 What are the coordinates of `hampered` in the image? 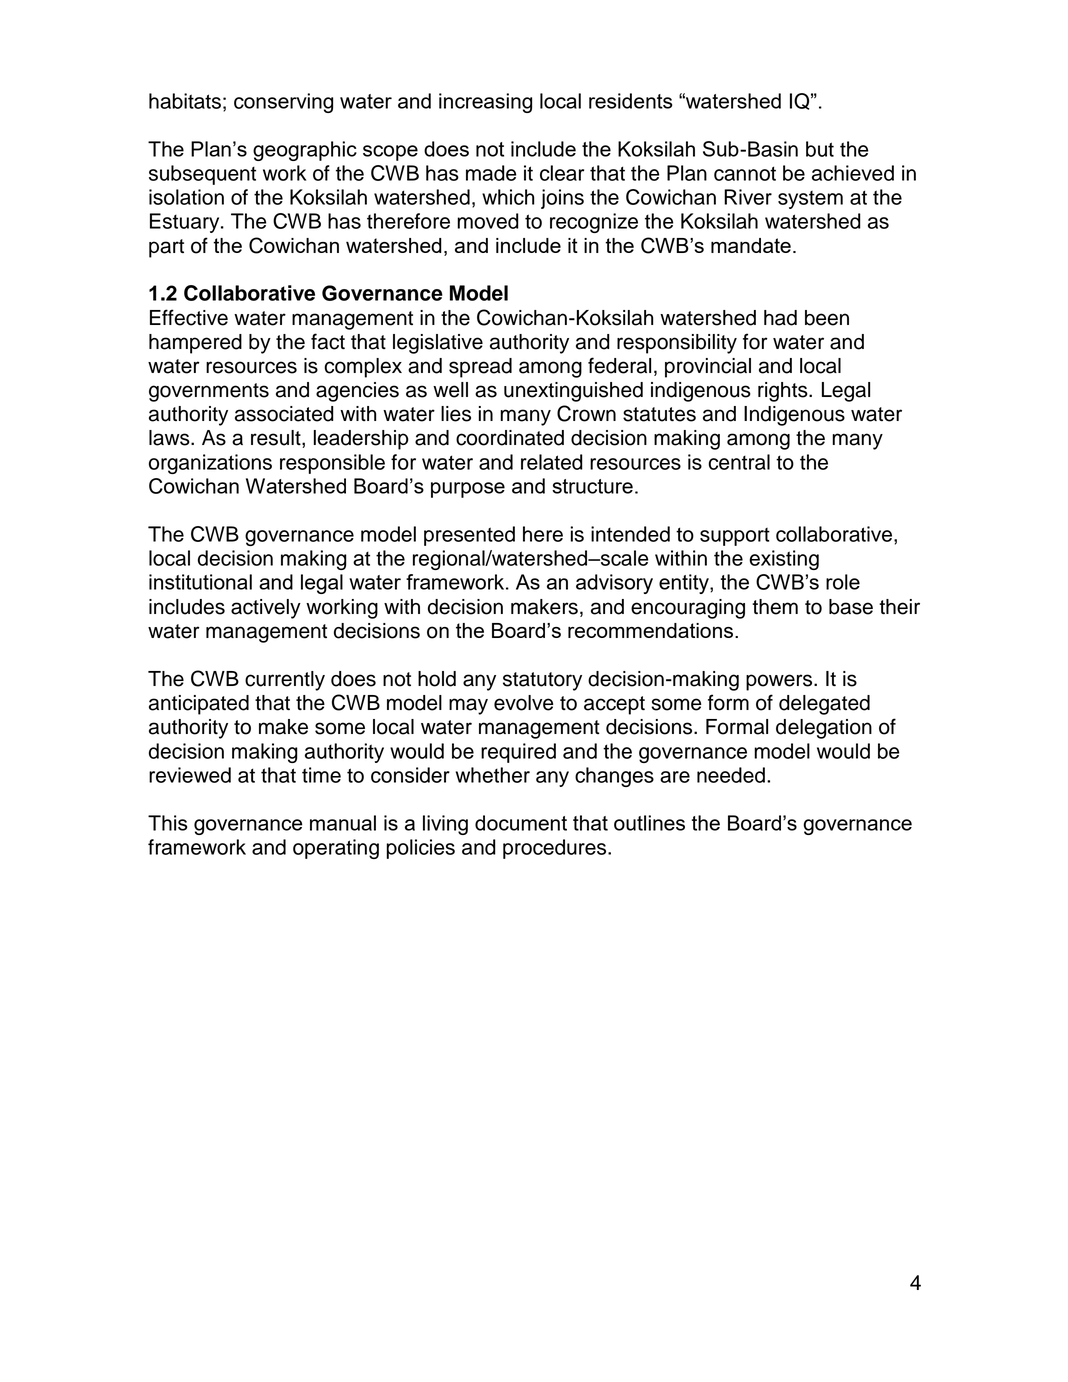 It's located at (195, 344).
